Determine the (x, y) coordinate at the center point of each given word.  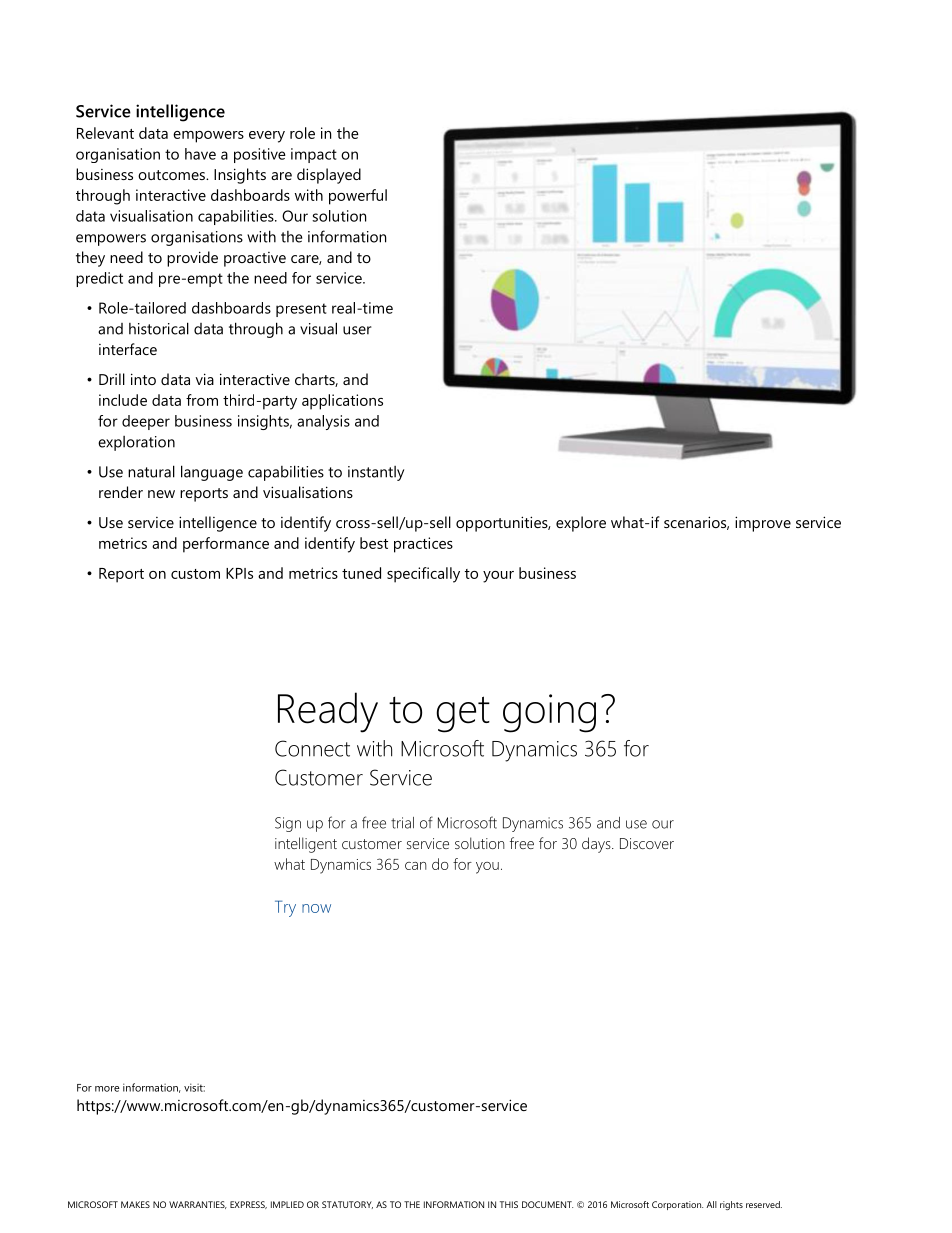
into (143, 379)
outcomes (172, 175)
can (416, 866)
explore (581, 524)
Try (285, 908)
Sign (288, 824)
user (357, 330)
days (597, 845)
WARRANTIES (198, 1205)
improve (763, 524)
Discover (647, 843)
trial (402, 823)
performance (226, 545)
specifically (423, 575)
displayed (329, 176)
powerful (358, 197)
